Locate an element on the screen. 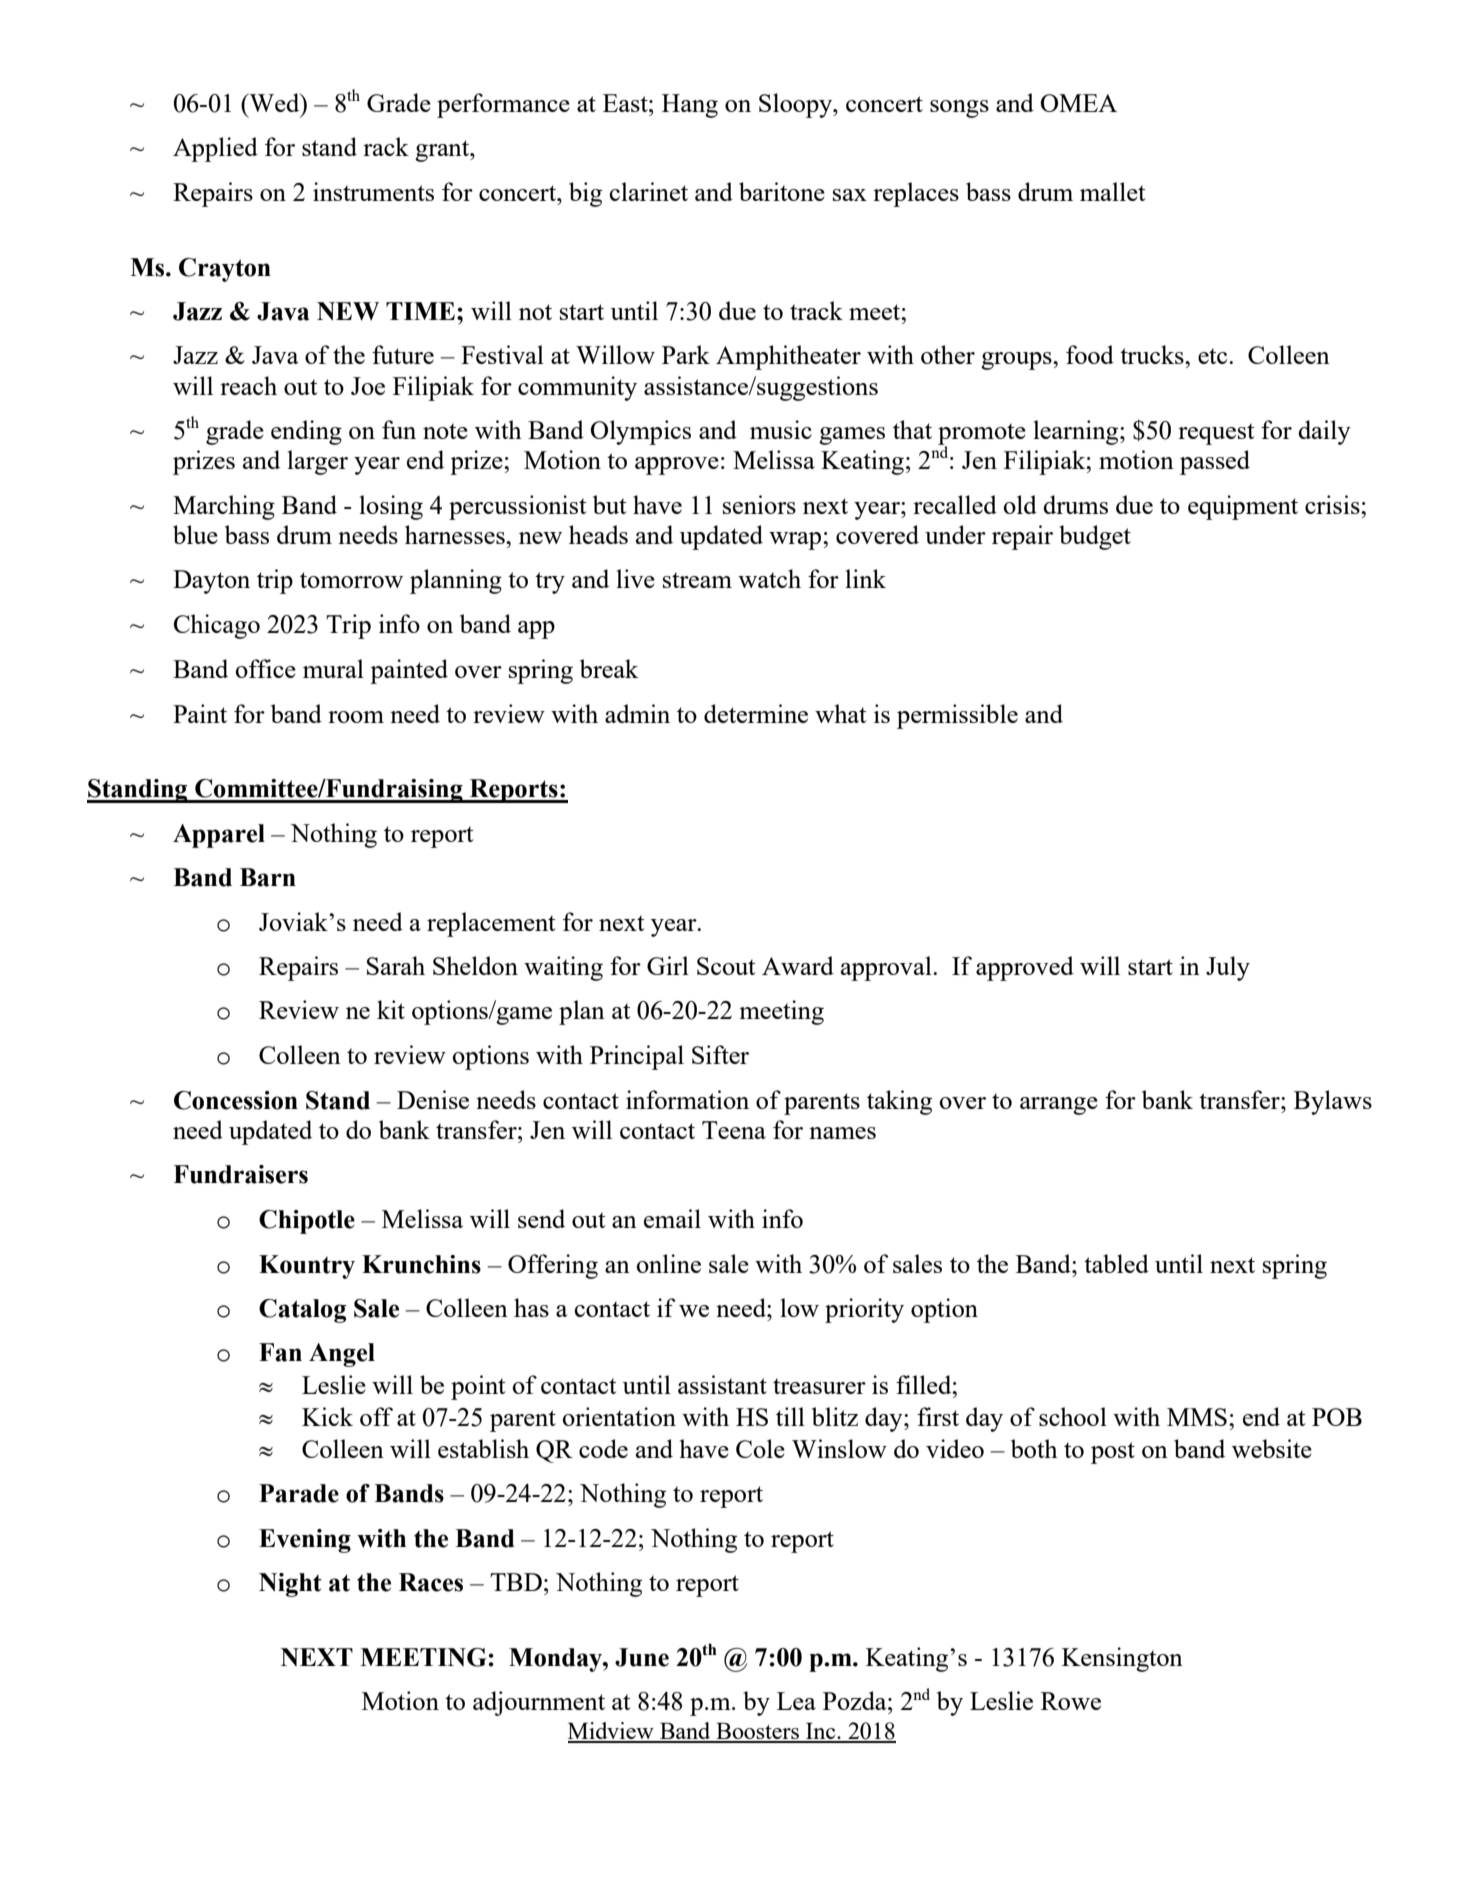 This screenshot has height=1891, width=1461. Teena is located at coordinates (734, 1130).
